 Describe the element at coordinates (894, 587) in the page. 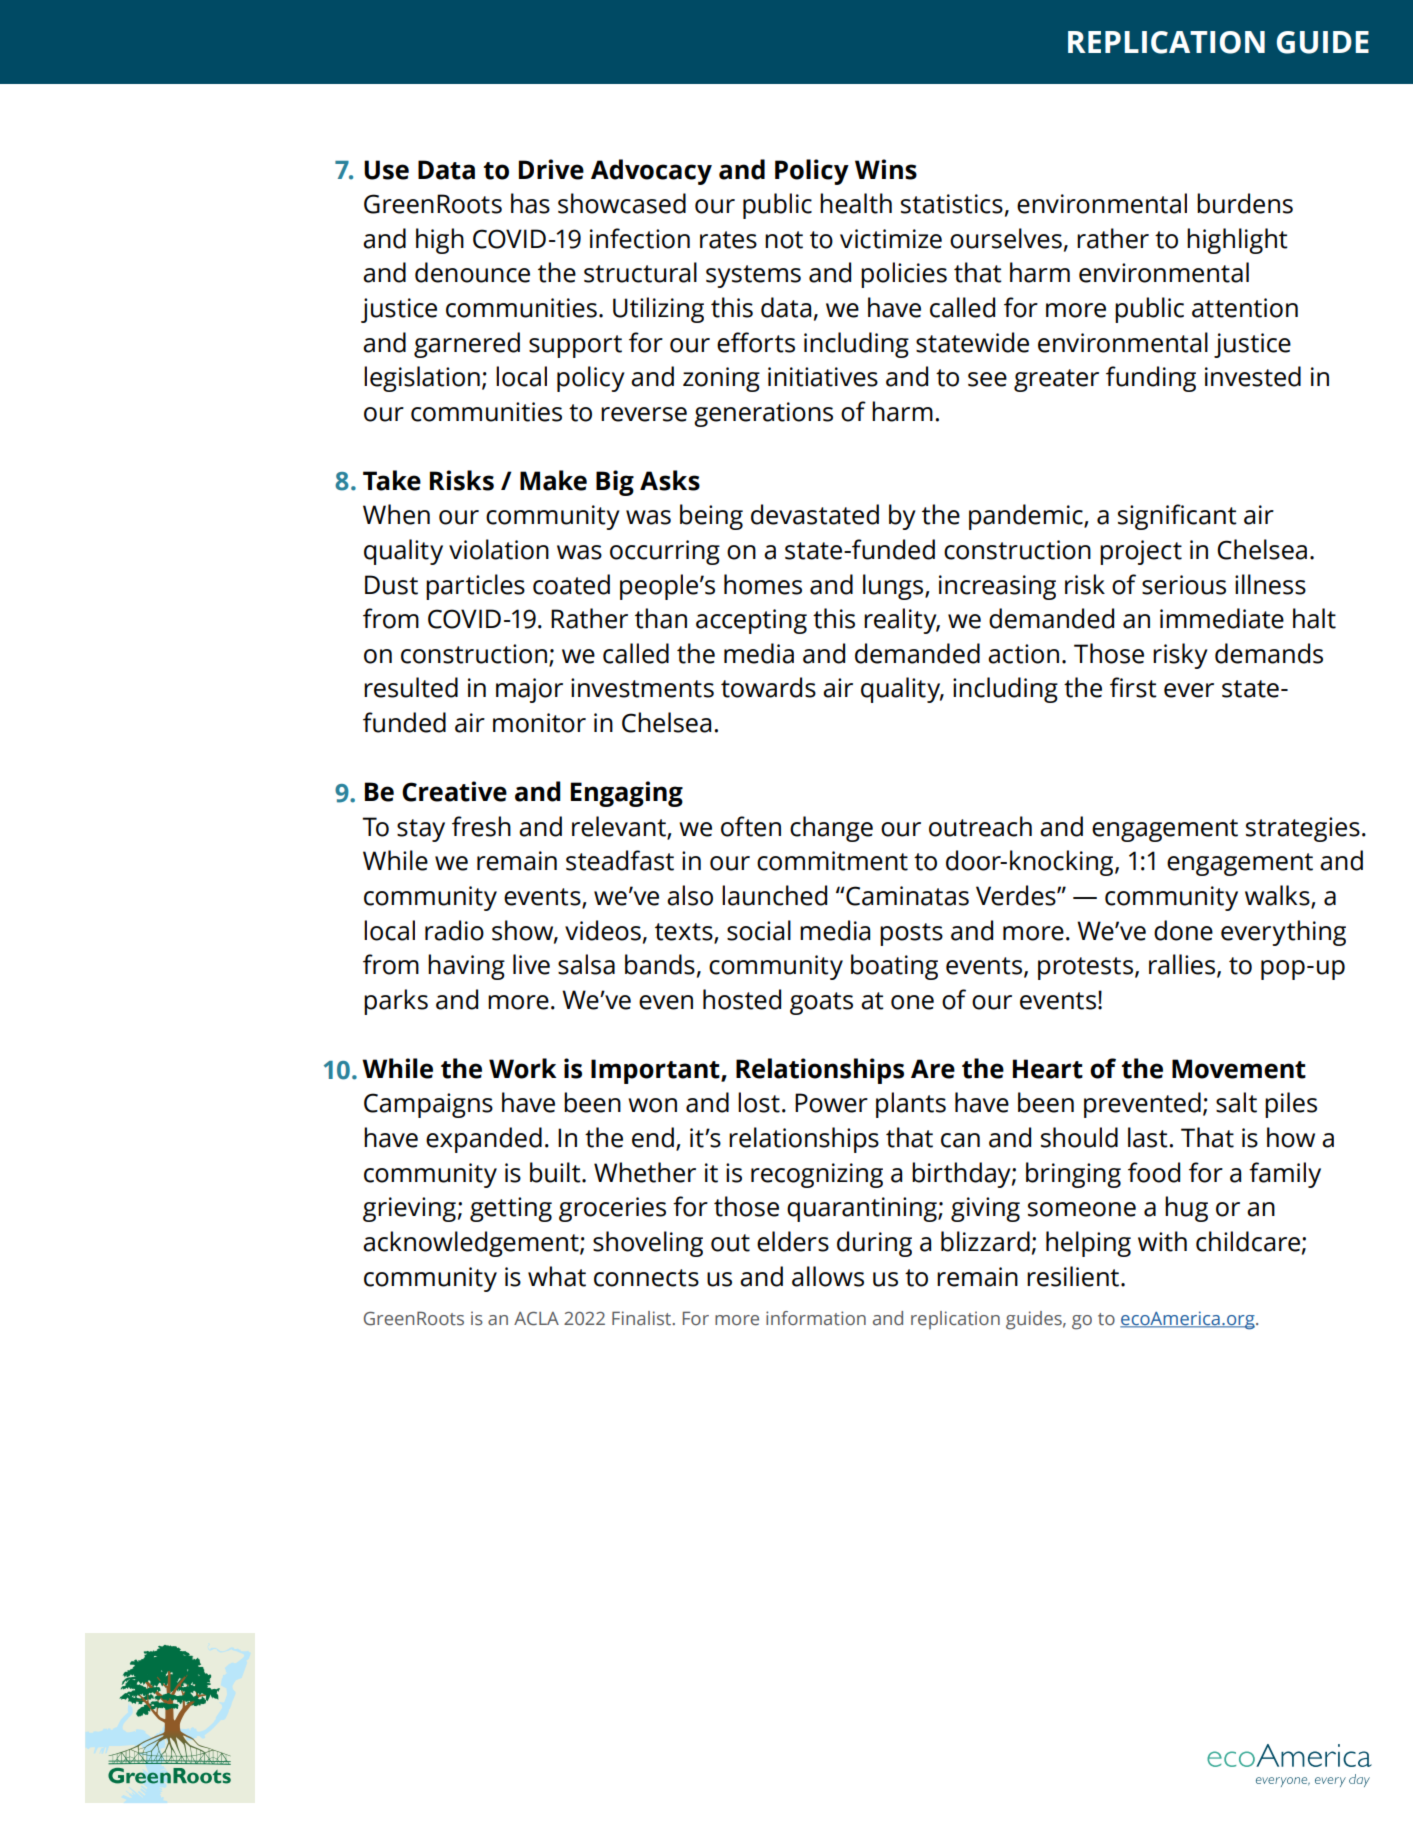

I see `lungs` at that location.
